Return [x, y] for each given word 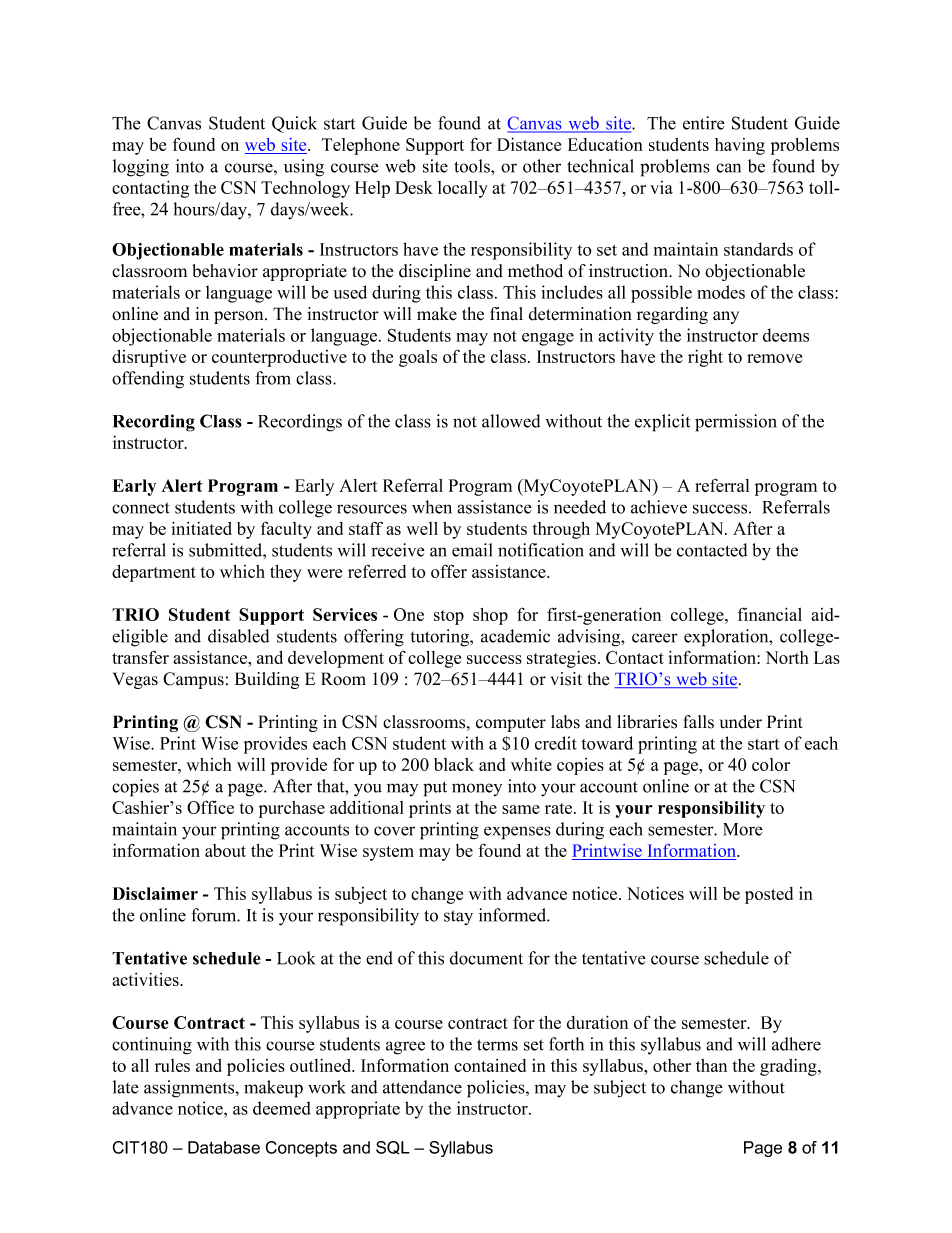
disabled [238, 636]
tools [473, 166]
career [655, 638]
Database [224, 1147]
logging [141, 168]
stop [449, 617]
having [740, 146]
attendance [422, 1087]
